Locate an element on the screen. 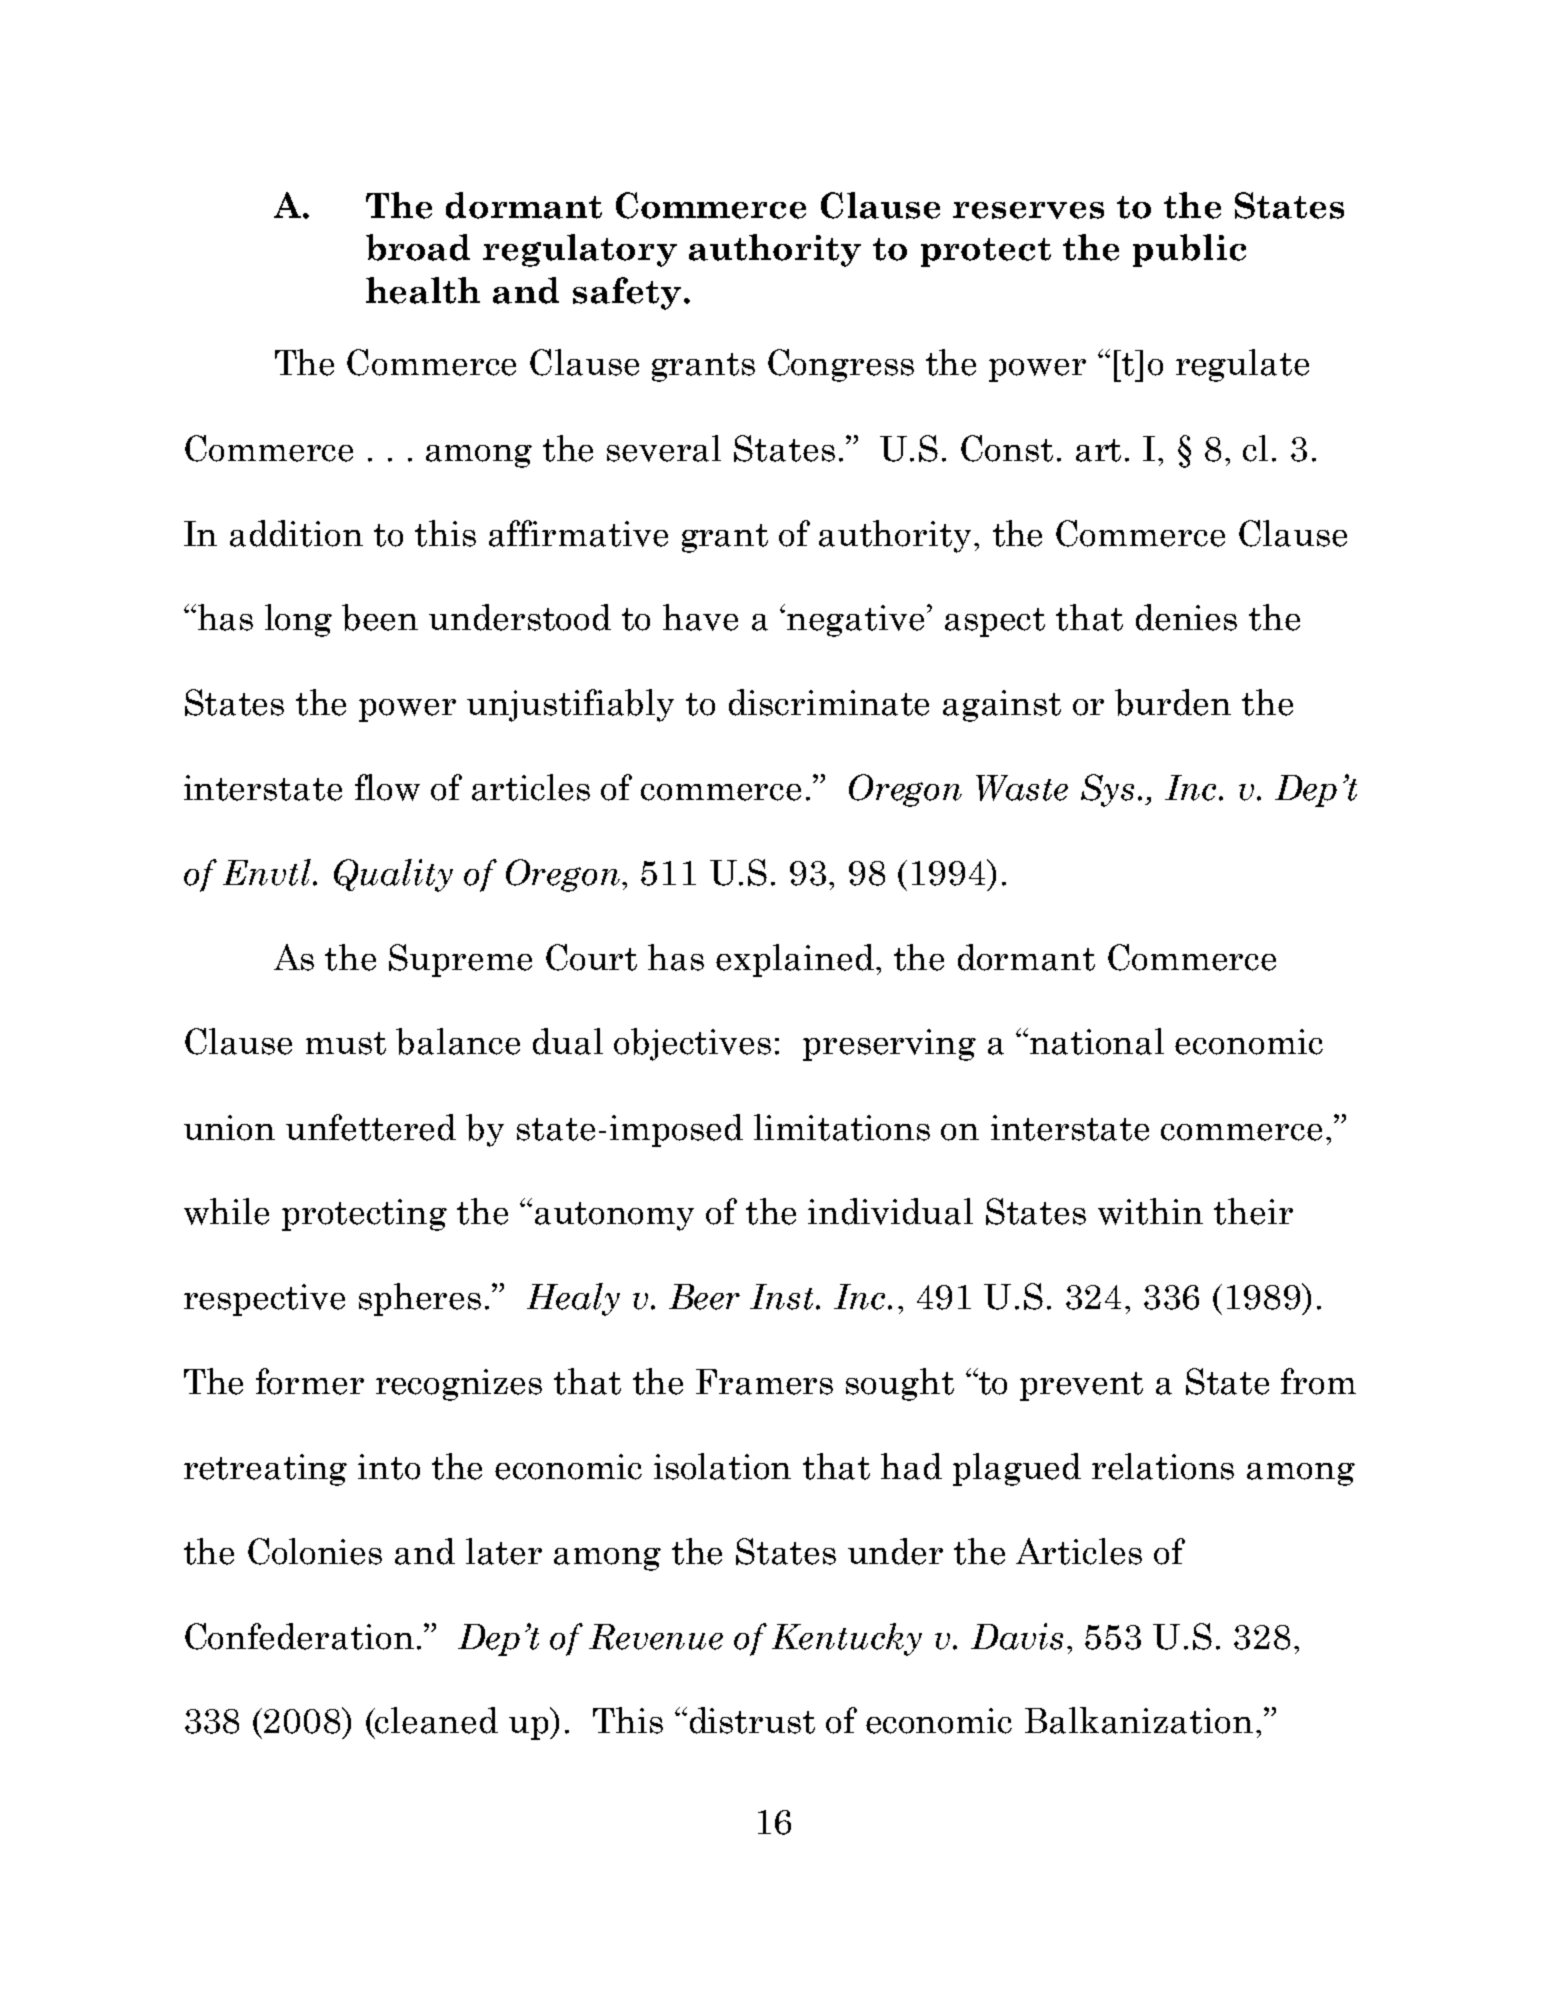 This screenshot has height=1997, width=1543. broad is located at coordinates (418, 247).
